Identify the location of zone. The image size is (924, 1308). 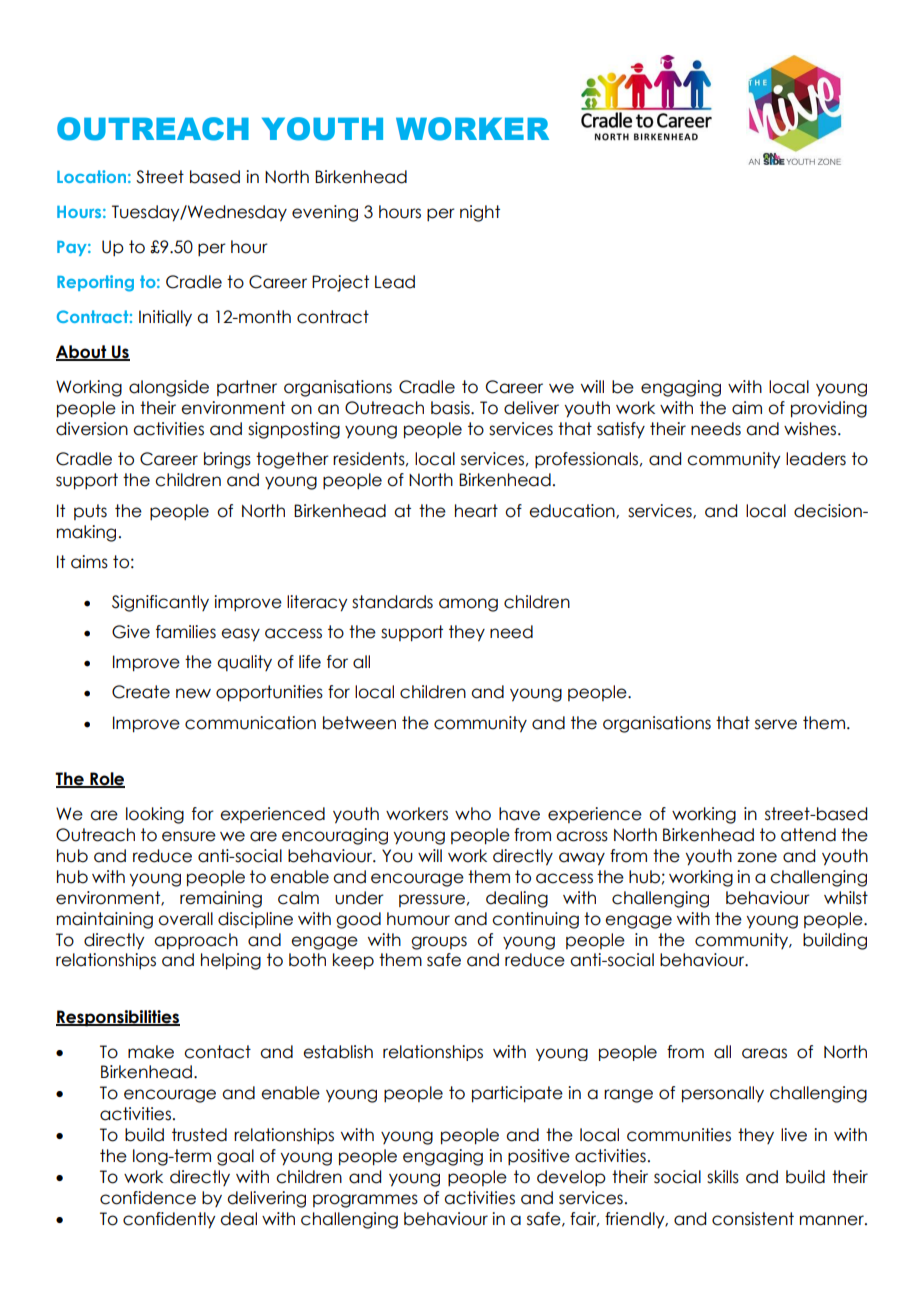
(757, 857).
